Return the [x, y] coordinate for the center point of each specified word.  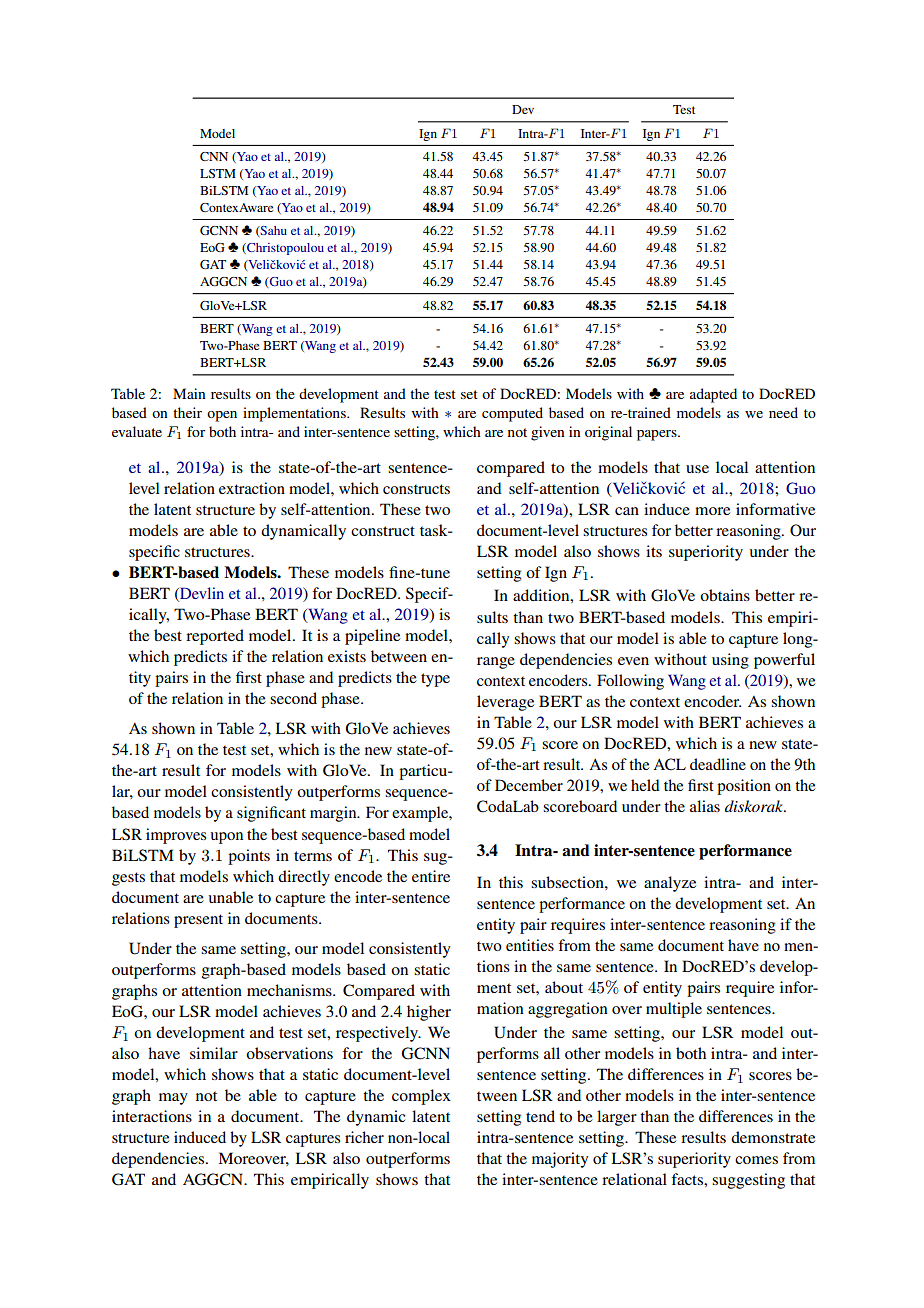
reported [215, 637]
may [173, 1099]
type [435, 680]
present [198, 921]
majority [560, 1160]
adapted [713, 395]
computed [512, 414]
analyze [670, 884]
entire [431, 876]
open [222, 416]
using [730, 661]
